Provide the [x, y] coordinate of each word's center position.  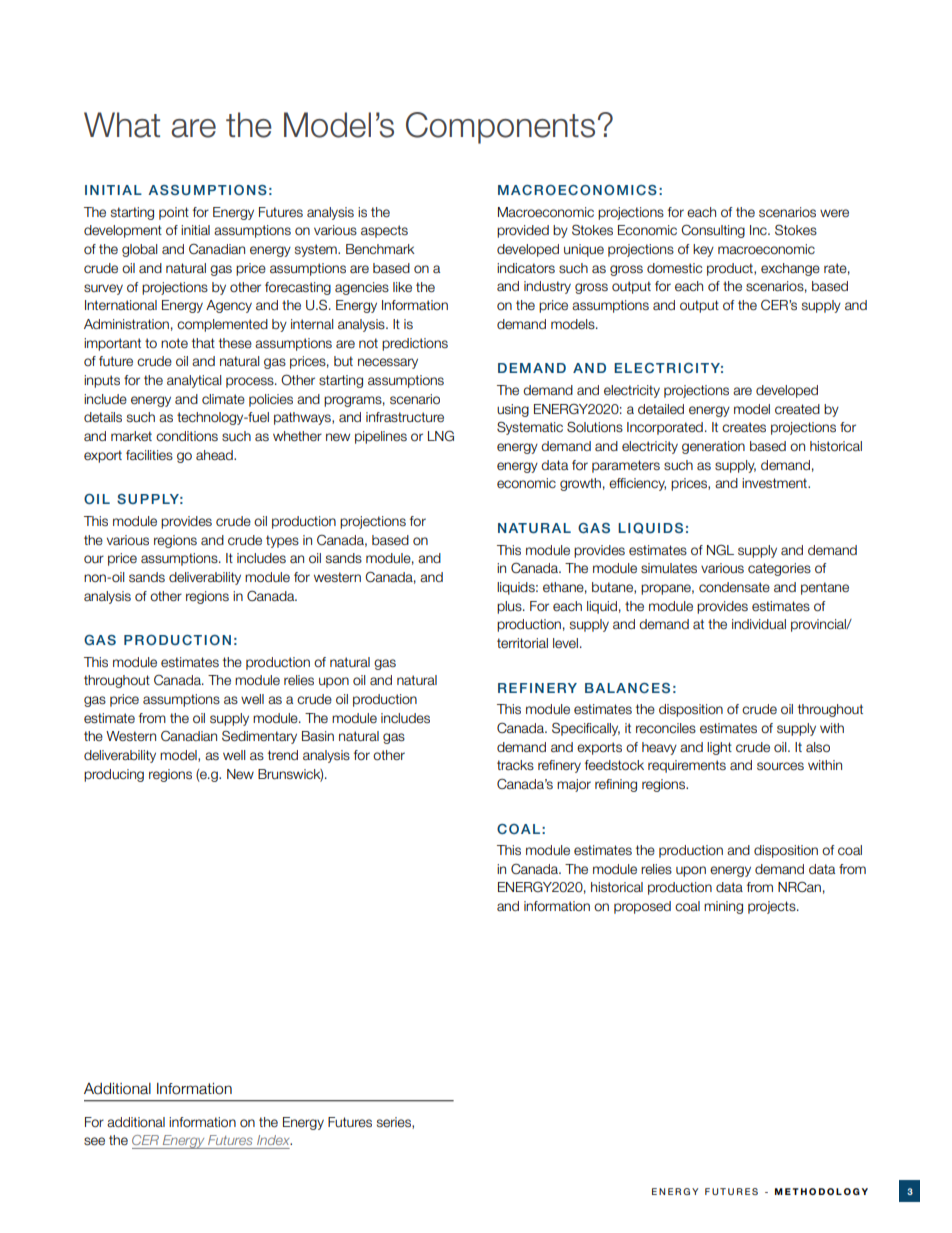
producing [114, 775]
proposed [642, 907]
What [122, 125]
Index [274, 1140]
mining [723, 907]
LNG [441, 436]
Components [500, 128]
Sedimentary [259, 737]
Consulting [713, 231]
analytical [194, 381]
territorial [522, 643]
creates [744, 427]
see [94, 1141]
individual [759, 624]
